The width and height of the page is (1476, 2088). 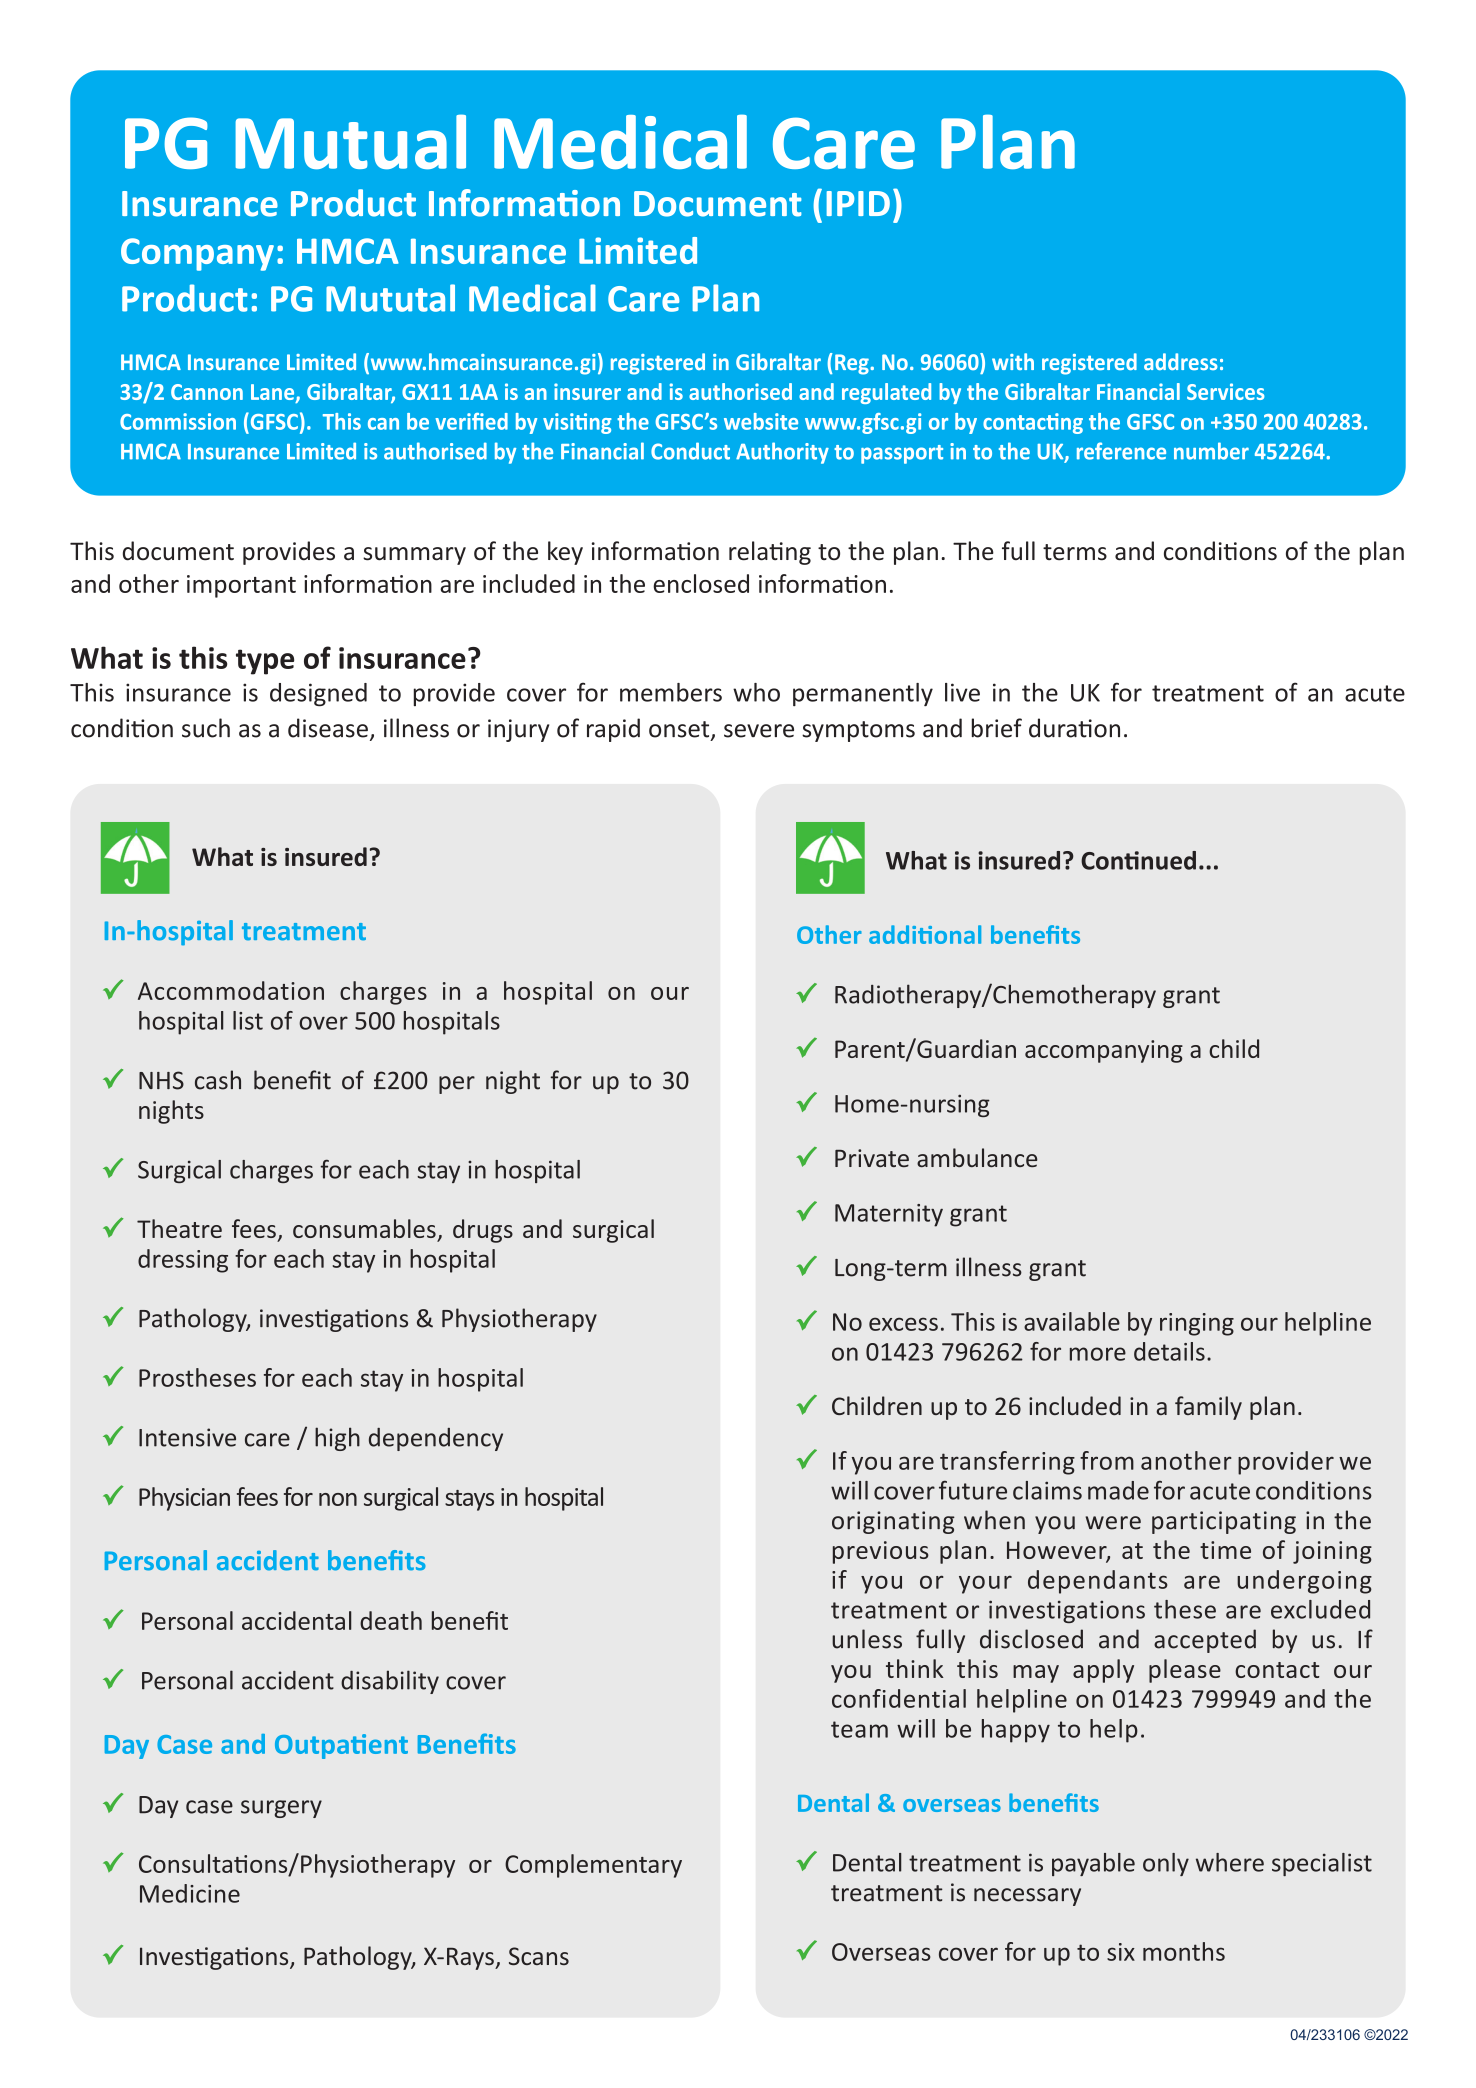 What do you see at coordinates (350, 141) in the page?
I see `Mutual` at bounding box center [350, 141].
